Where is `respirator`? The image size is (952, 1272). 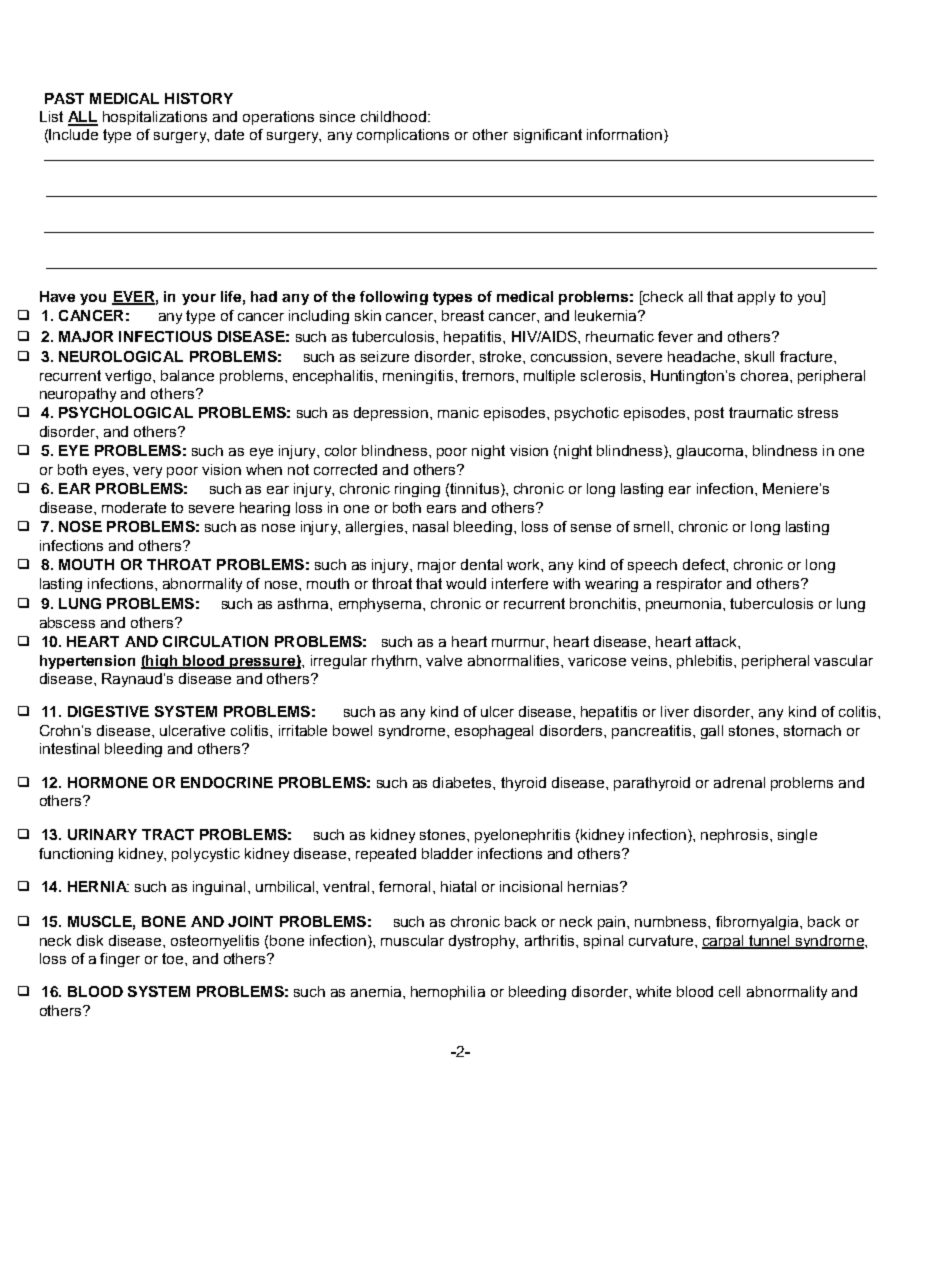 respirator is located at coordinates (689, 585).
